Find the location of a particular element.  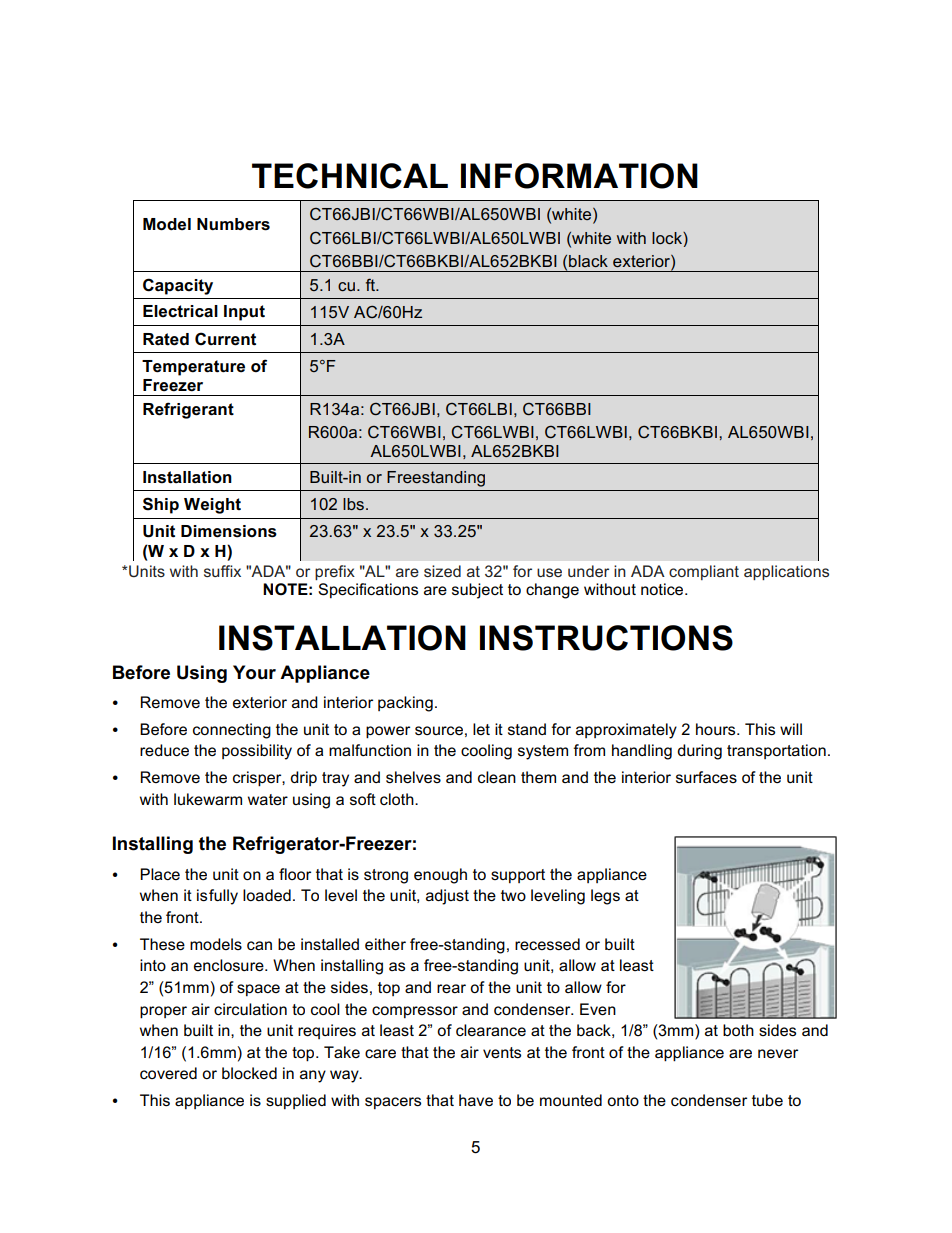

notice is located at coordinates (663, 589).
